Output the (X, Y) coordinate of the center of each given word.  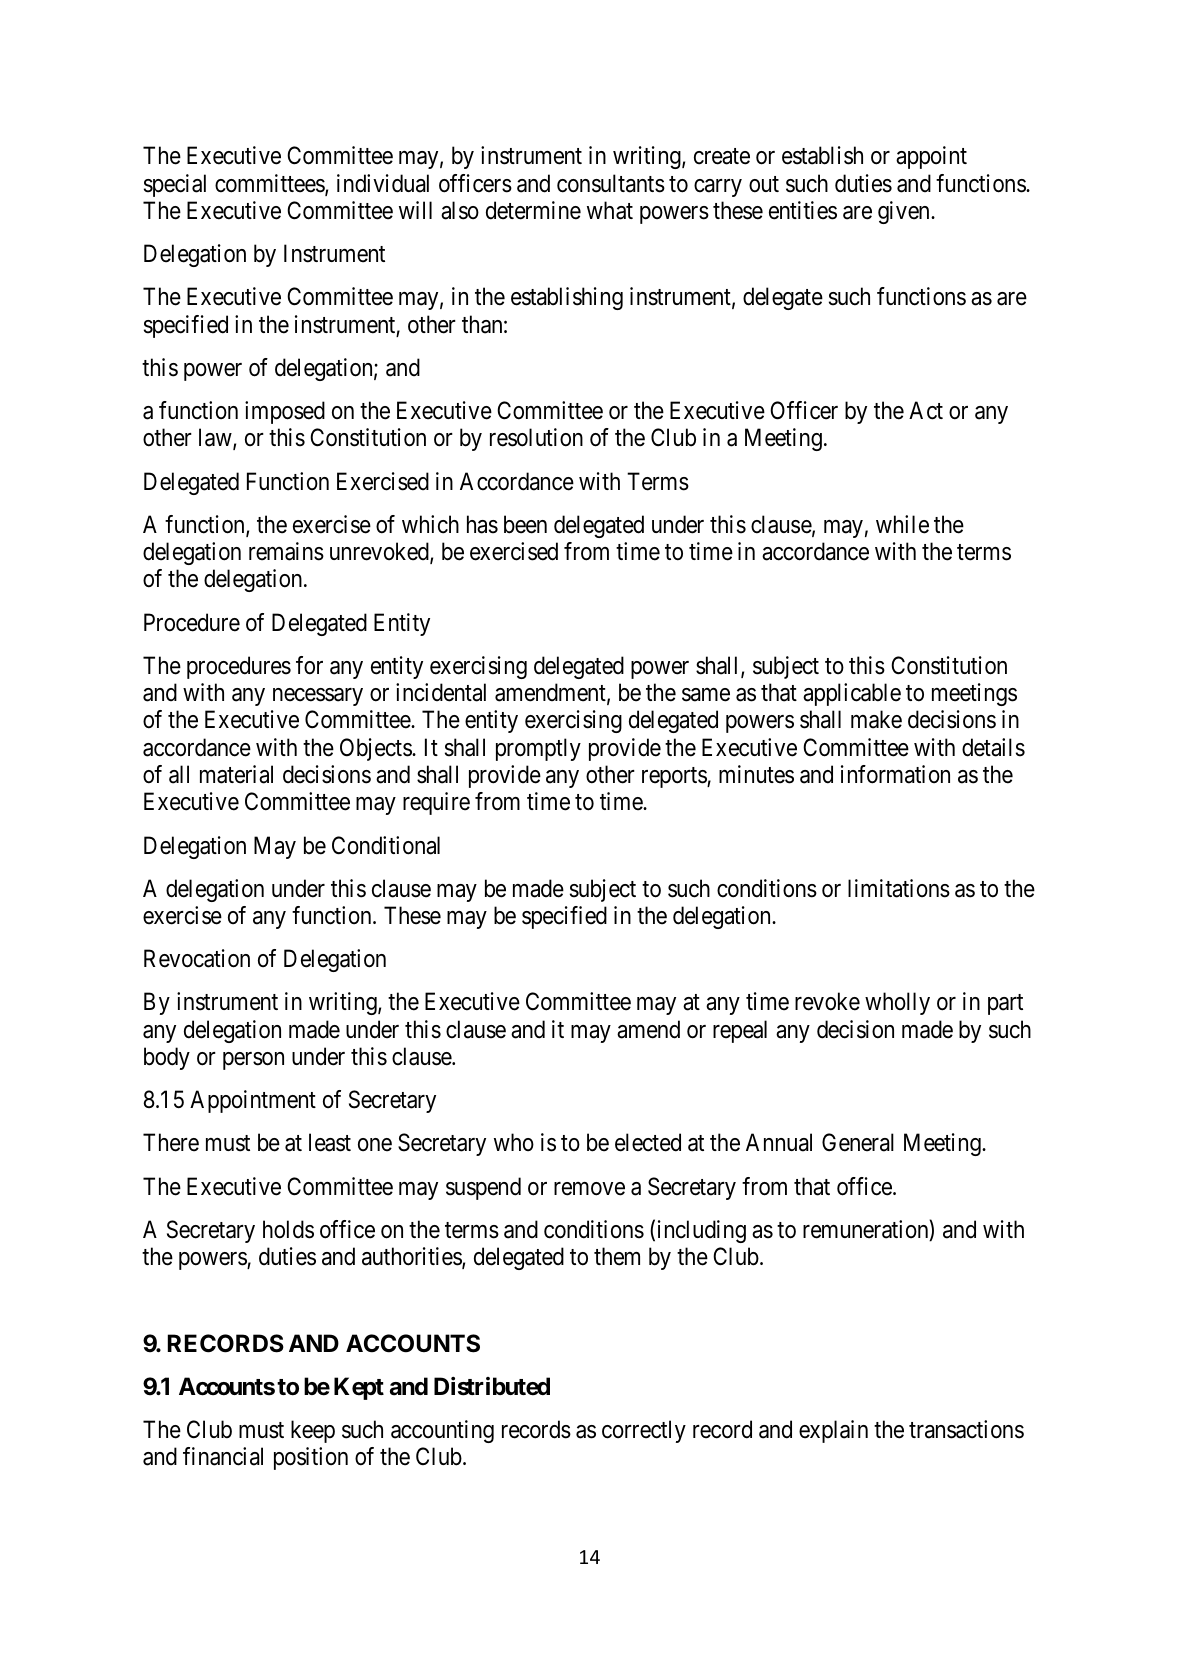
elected (648, 1142)
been (525, 524)
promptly (538, 749)
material (236, 774)
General (858, 1142)
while (902, 524)
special (175, 185)
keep (313, 1431)
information (895, 774)
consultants (611, 183)
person (253, 1061)
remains (286, 551)
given (905, 212)
